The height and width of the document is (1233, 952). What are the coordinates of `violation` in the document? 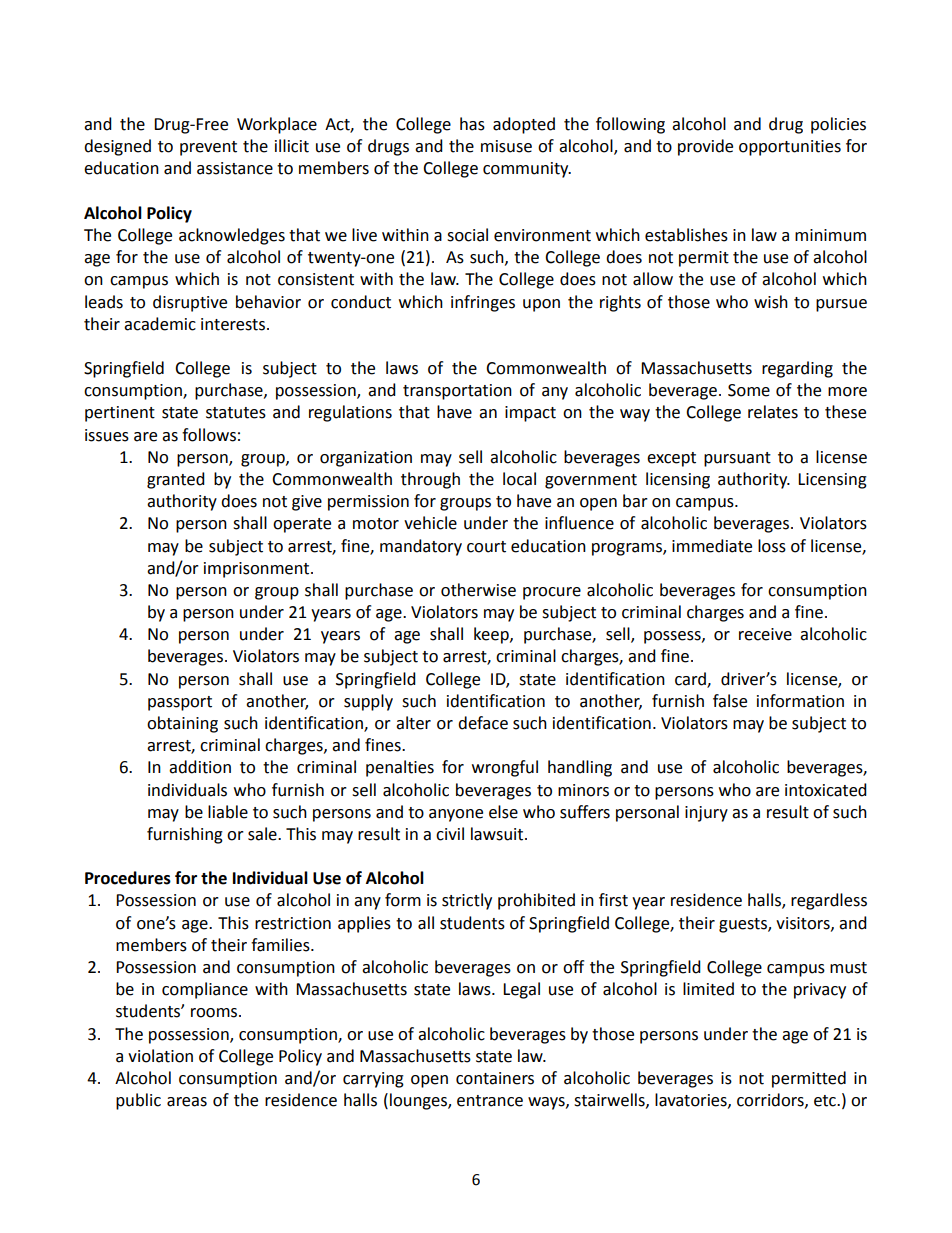 It's located at (160, 1056).
